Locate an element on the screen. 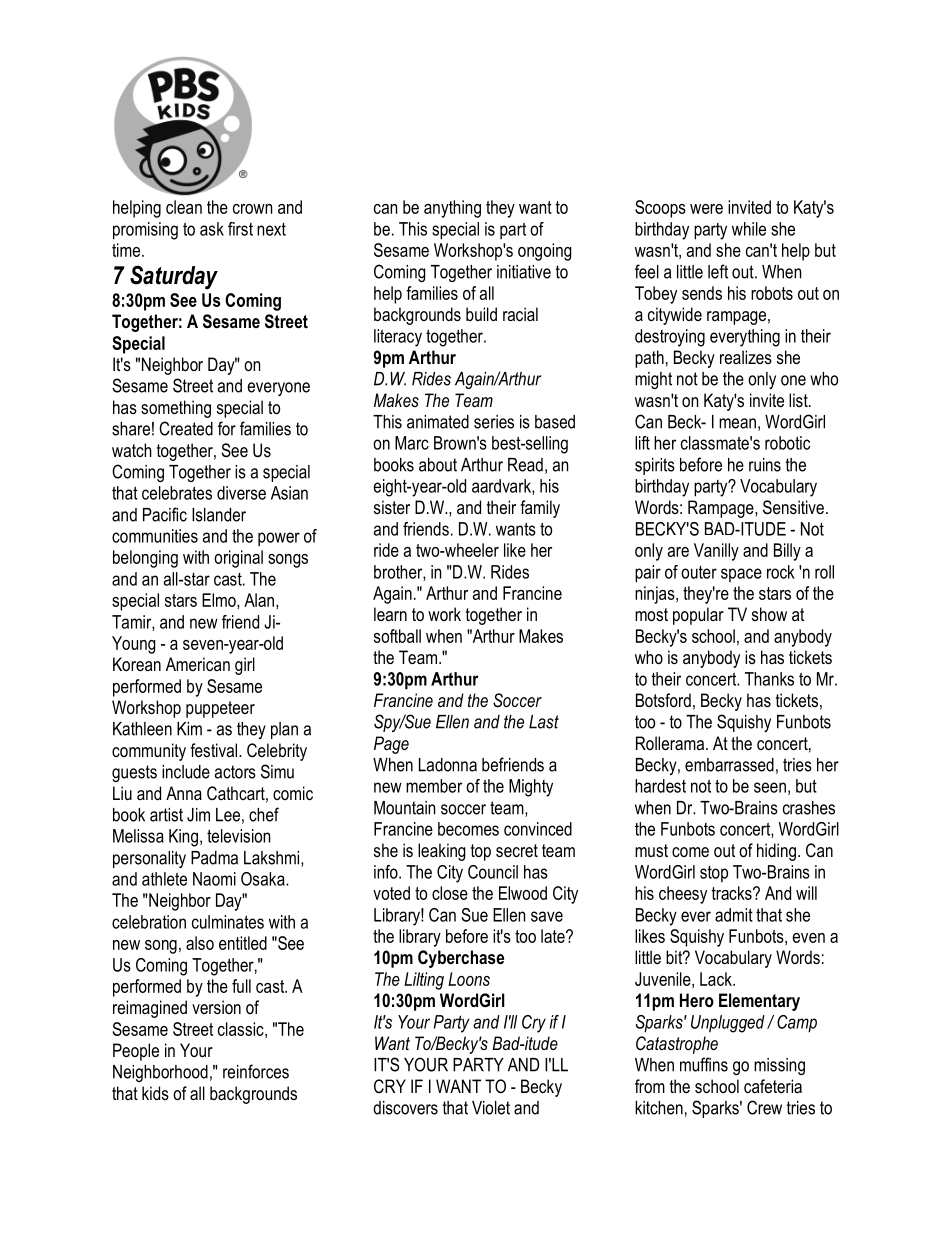 Image resolution: width=952 pixels, height=1233 pixels. while is located at coordinates (749, 229).
